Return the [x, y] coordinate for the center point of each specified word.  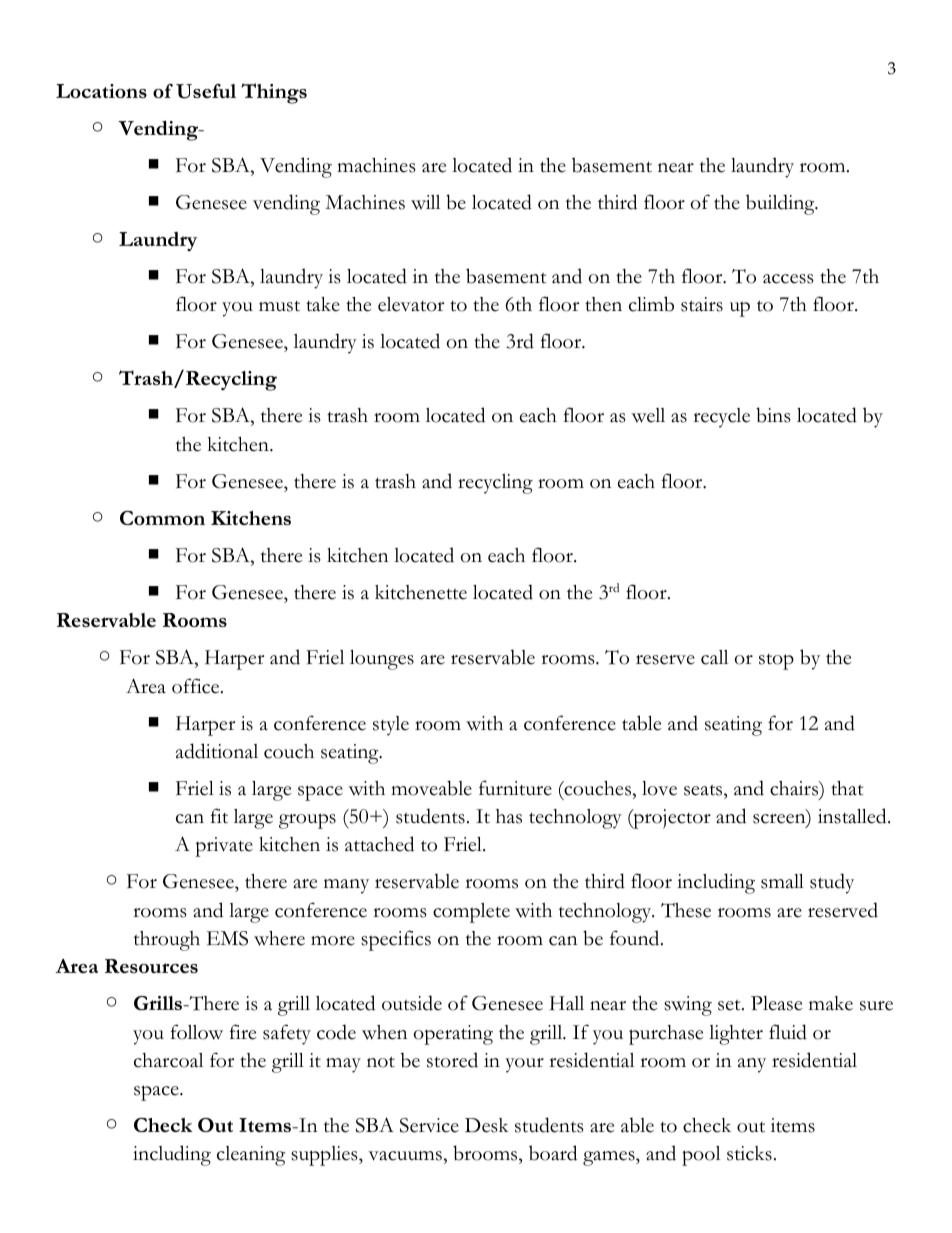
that [847, 788]
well [648, 415]
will [425, 202]
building [781, 204]
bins [773, 415]
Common [162, 518]
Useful [206, 91]
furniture [515, 788]
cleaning [251, 1156]
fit [219, 816]
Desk [487, 1125]
